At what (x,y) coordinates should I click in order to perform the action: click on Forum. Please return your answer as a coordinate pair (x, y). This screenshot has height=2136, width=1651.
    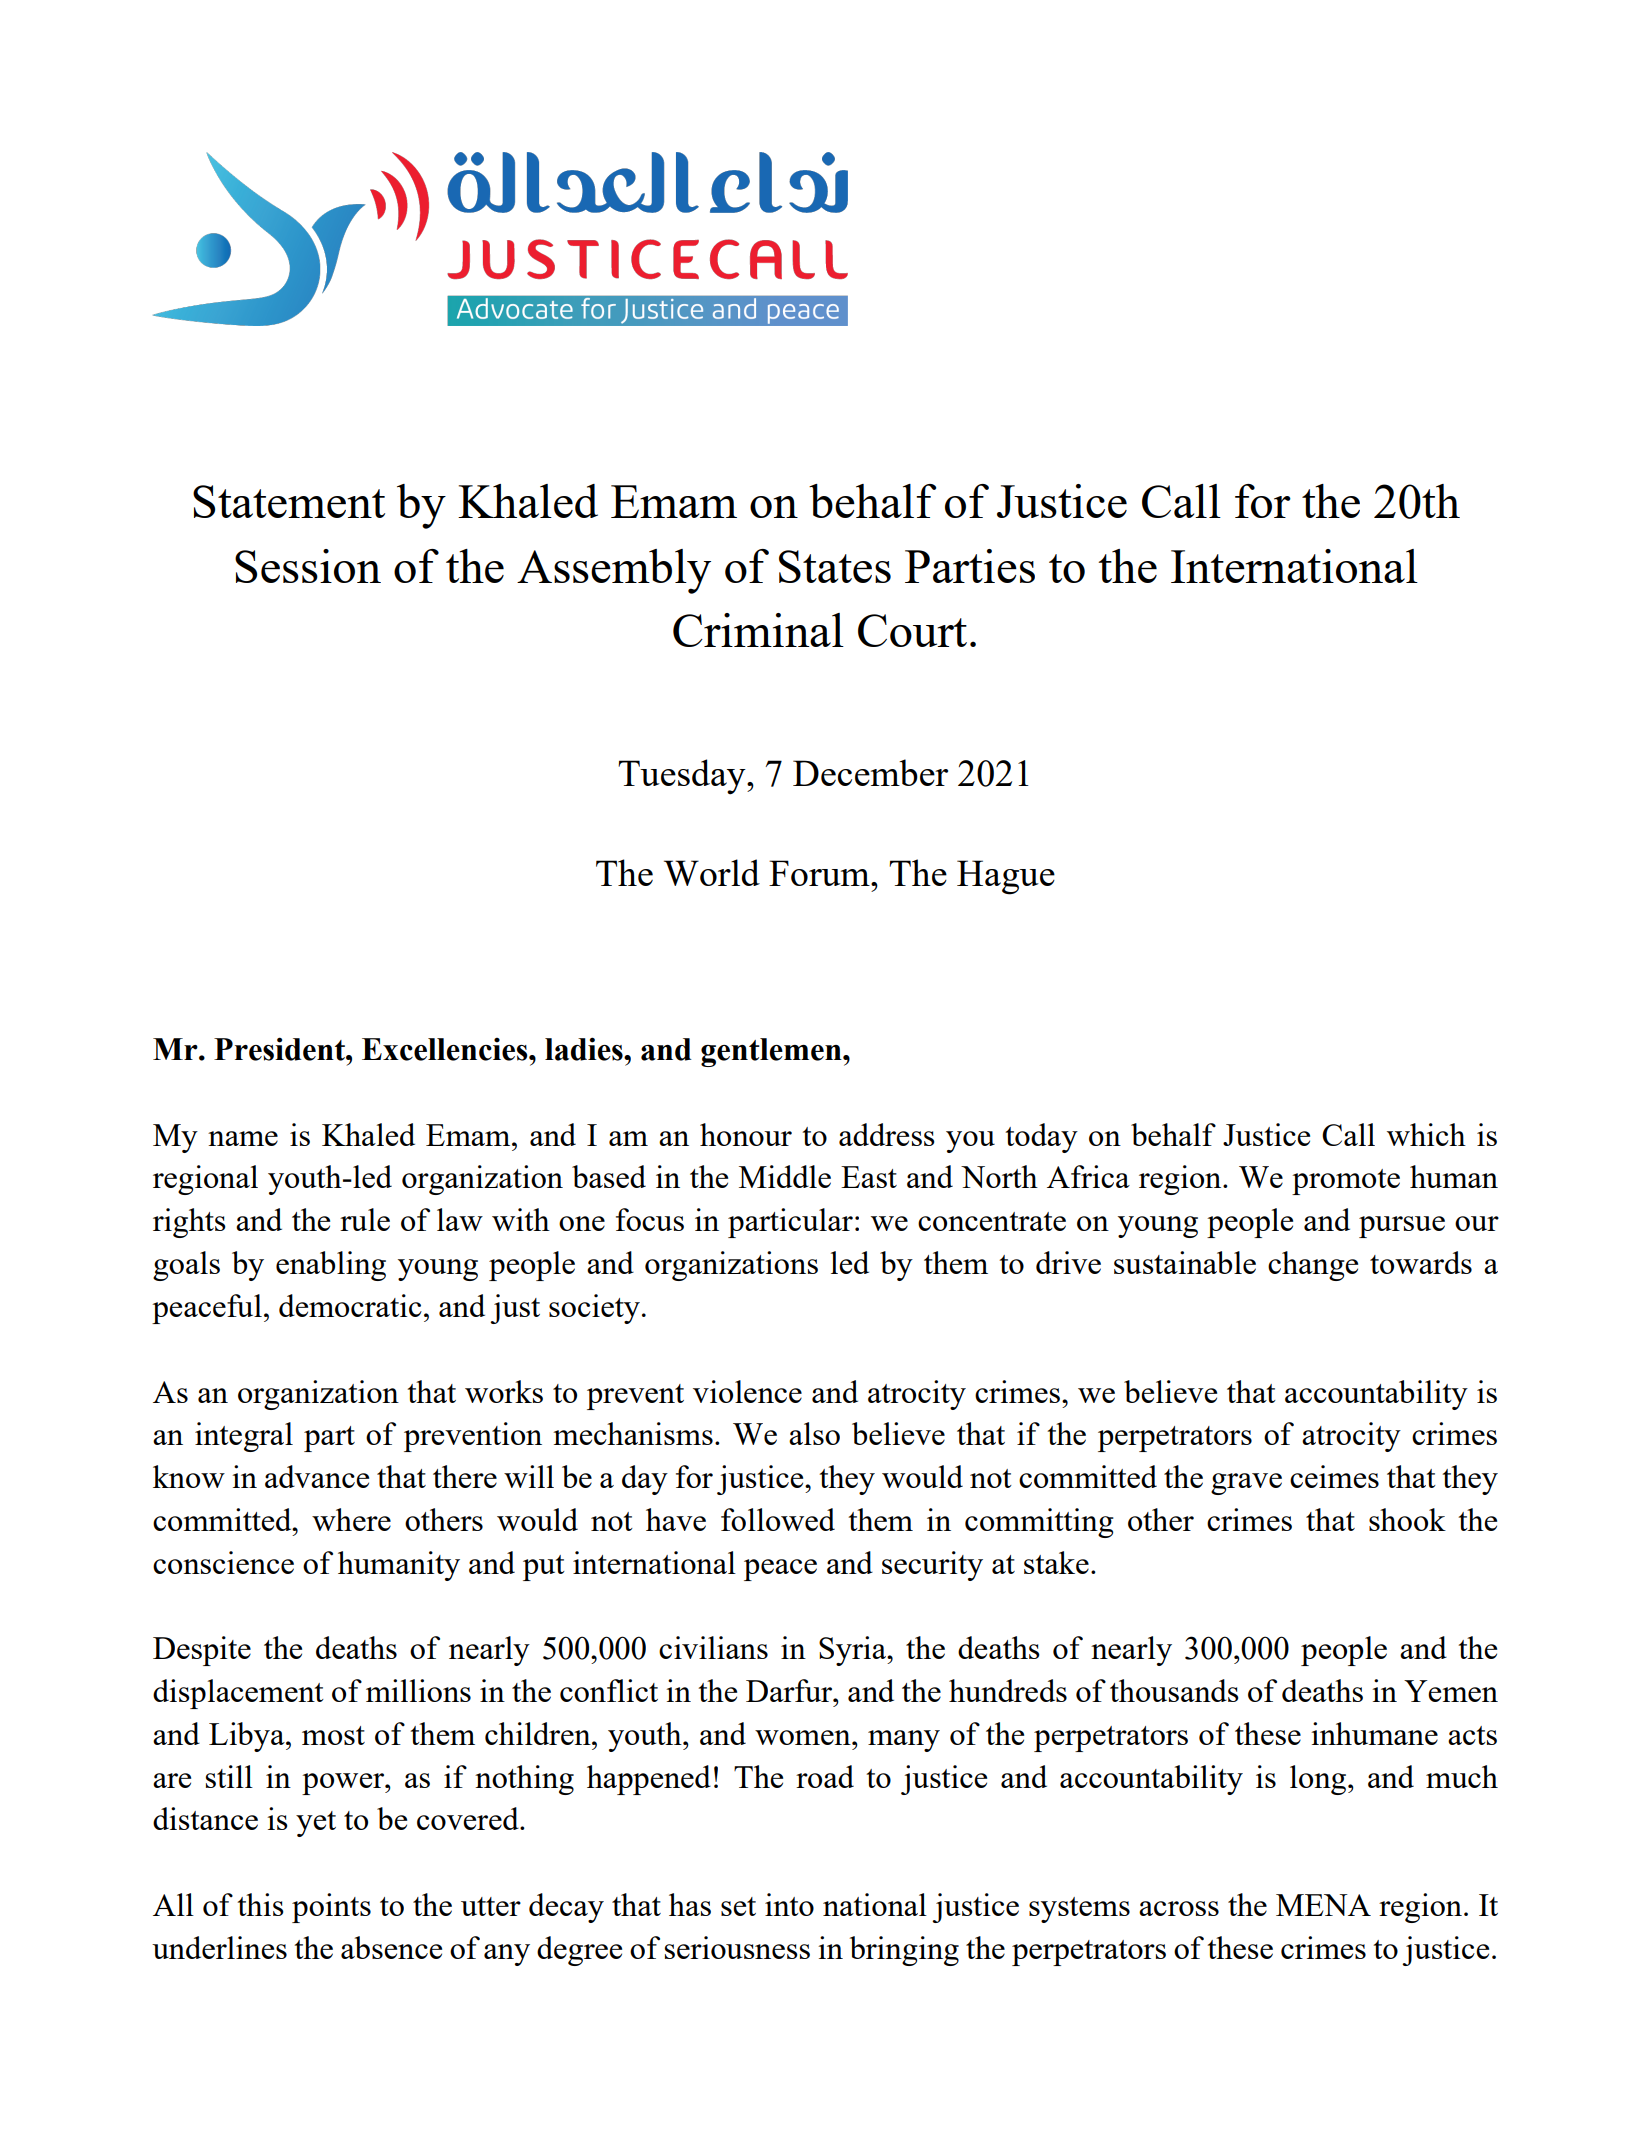
    Looking at the image, I should click on (820, 873).
